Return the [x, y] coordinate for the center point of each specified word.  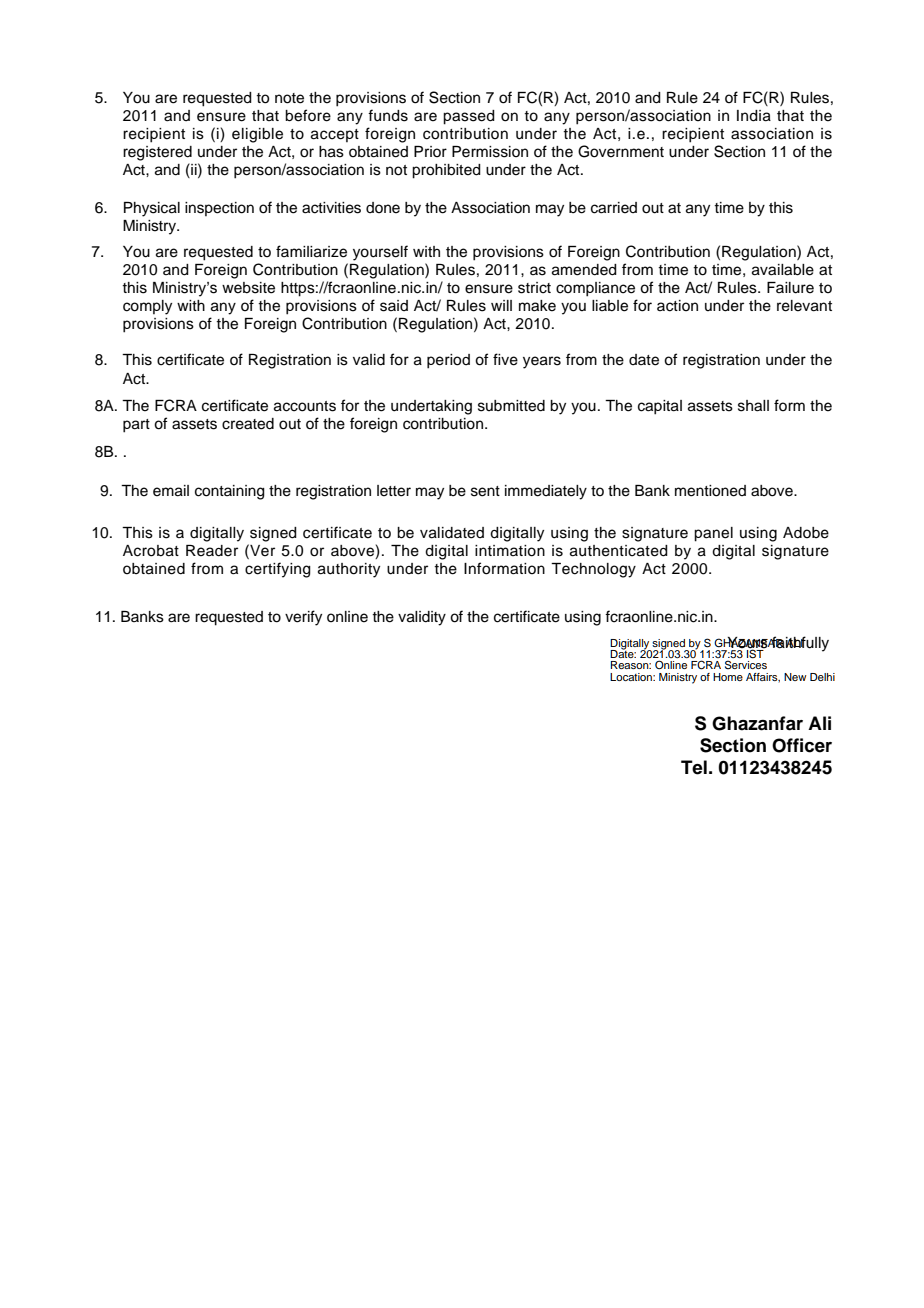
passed [469, 117]
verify [303, 618]
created [248, 424]
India [754, 116]
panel [713, 534]
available [783, 270]
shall [753, 406]
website [248, 288]
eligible [257, 135]
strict [534, 288]
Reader [212, 551]
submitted [511, 406]
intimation [510, 551]
